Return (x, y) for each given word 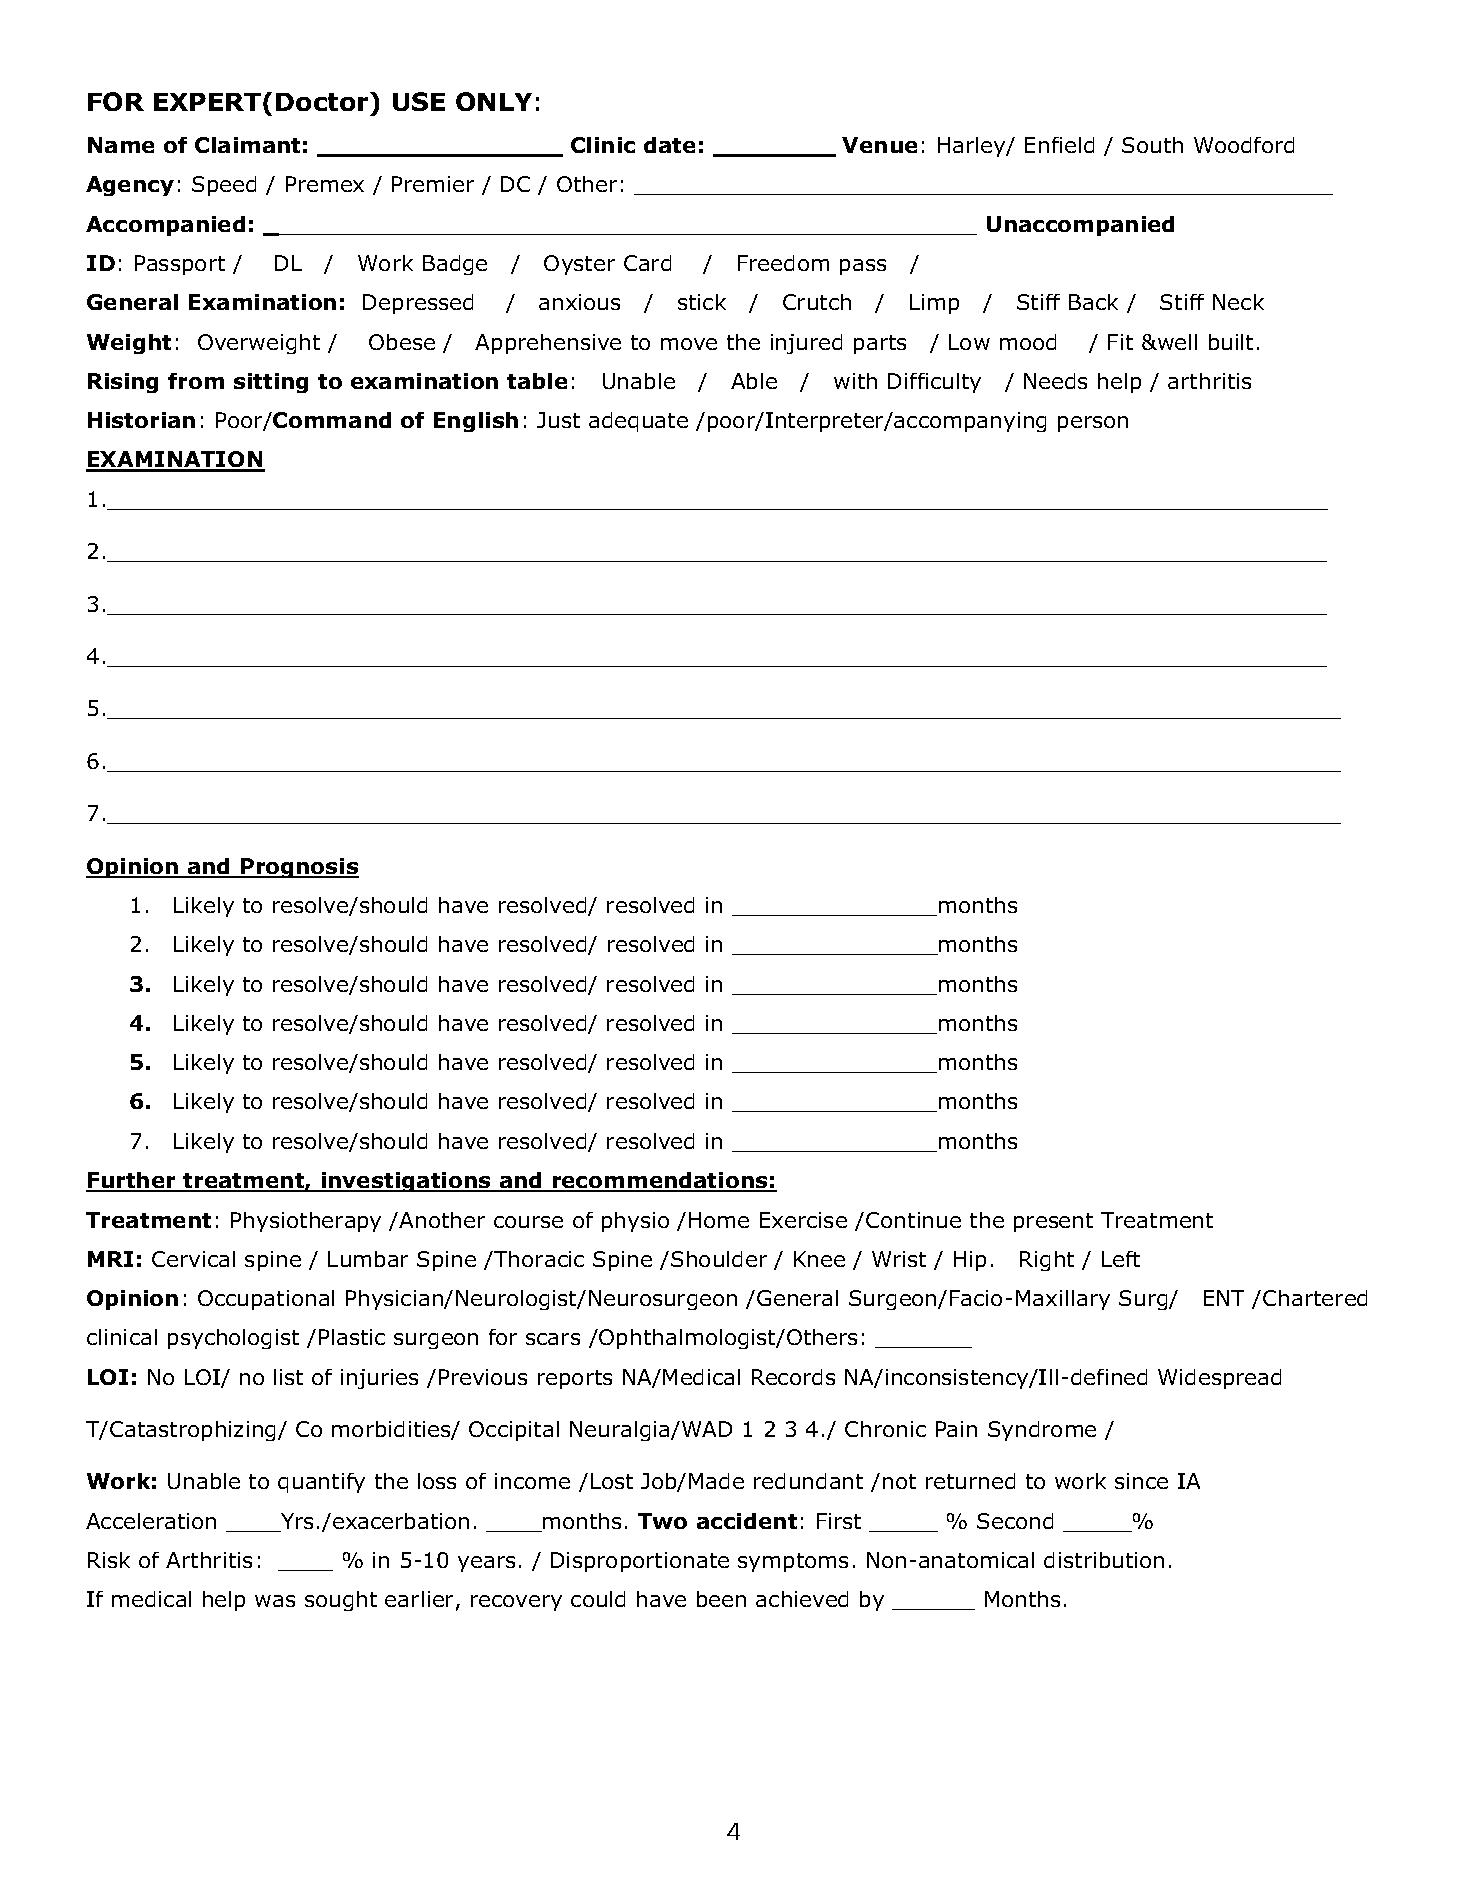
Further (132, 1181)
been (721, 1599)
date (669, 145)
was (275, 1601)
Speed (224, 186)
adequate (638, 422)
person (1093, 424)
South (1152, 145)
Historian (141, 420)
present (1053, 1222)
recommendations (660, 1181)
